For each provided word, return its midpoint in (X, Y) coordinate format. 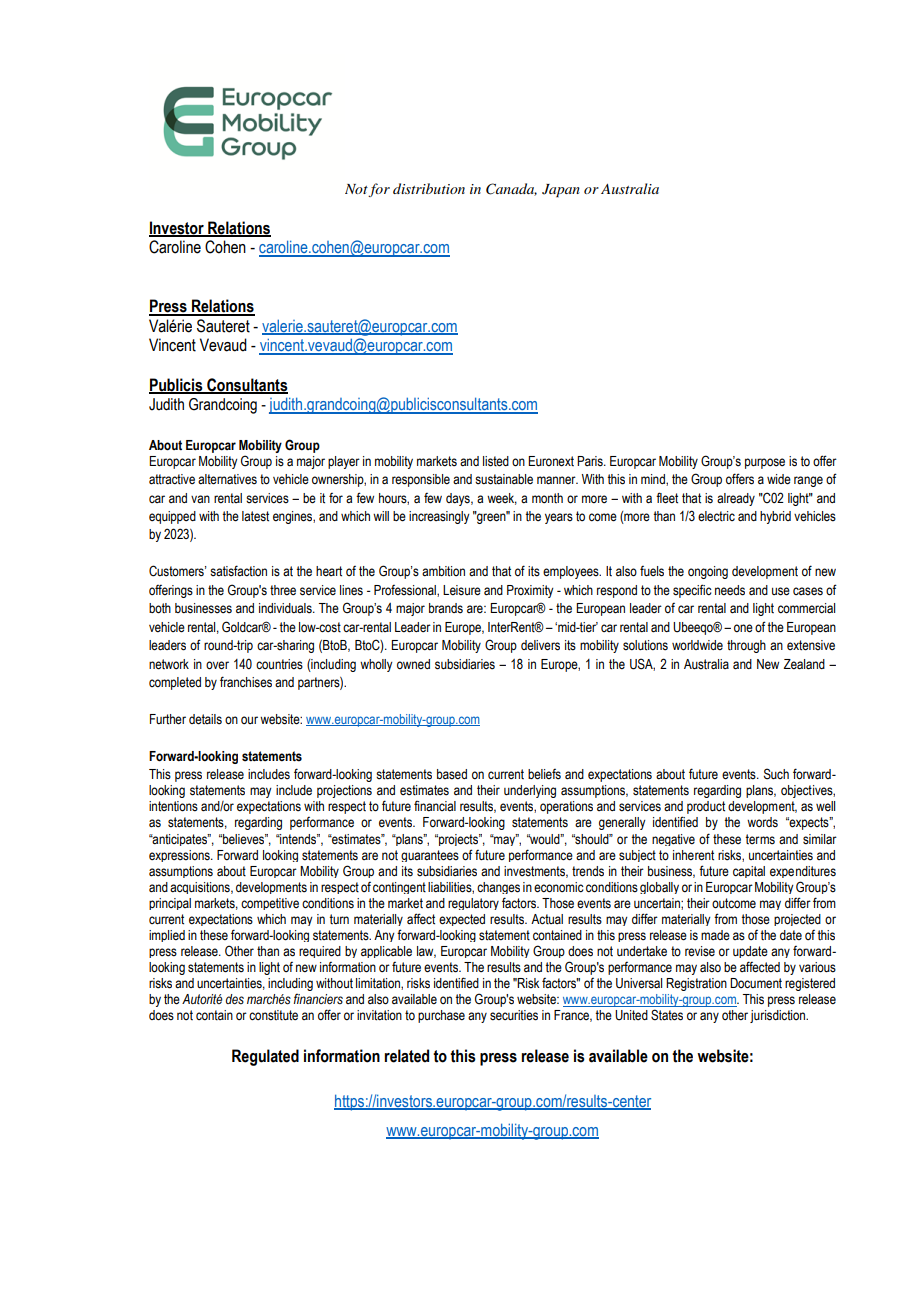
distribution (429, 188)
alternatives (227, 479)
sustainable (504, 479)
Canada (511, 189)
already (736, 499)
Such (776, 774)
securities (514, 1015)
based (452, 774)
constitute (273, 1015)
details (205, 719)
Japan (561, 191)
